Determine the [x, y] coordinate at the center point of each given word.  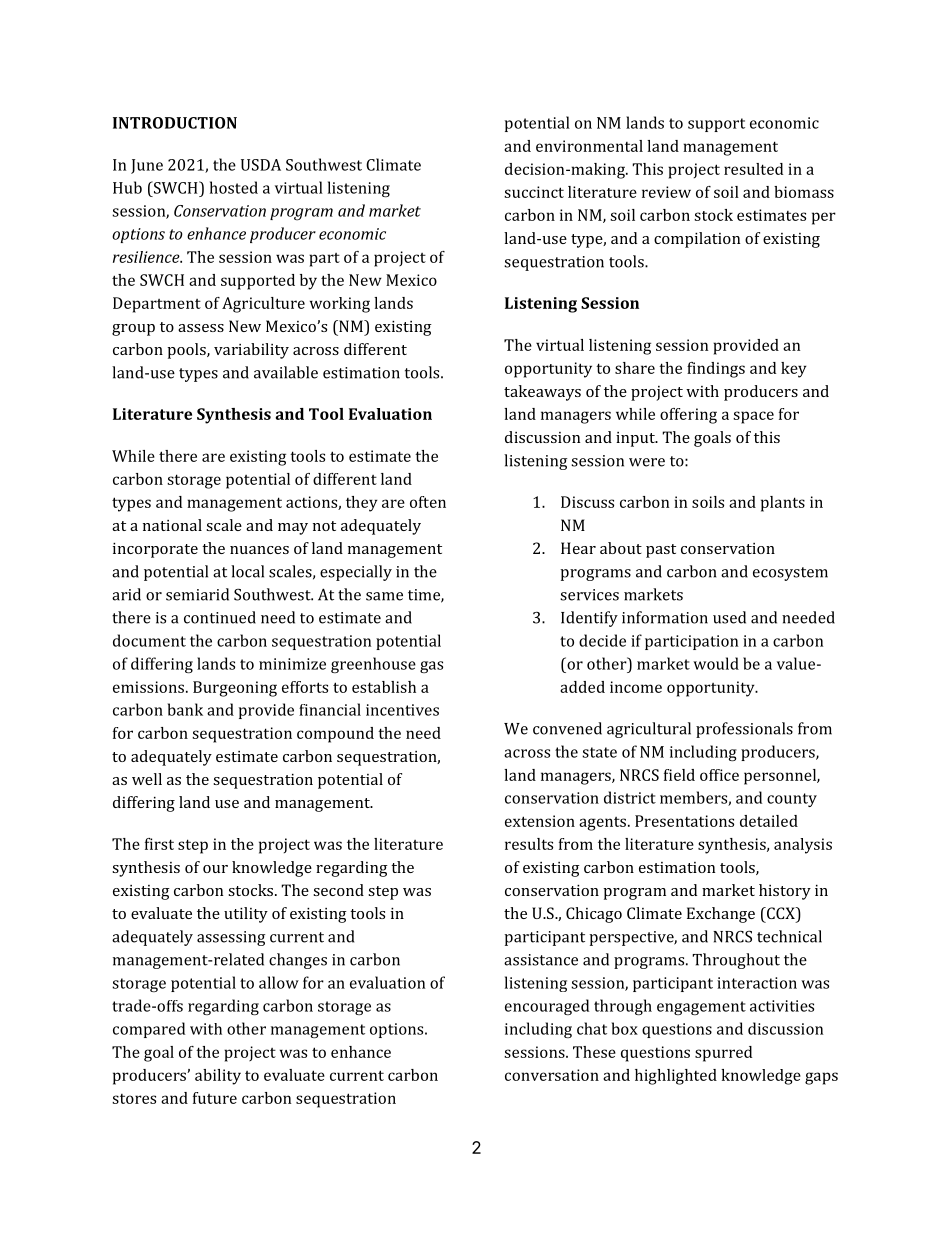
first [159, 844]
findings [716, 370]
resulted [753, 169]
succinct [534, 192]
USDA [261, 165]
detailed [769, 821]
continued [220, 617]
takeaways [542, 393]
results [529, 844]
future [215, 1098]
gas [431, 667]
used [729, 617]
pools [187, 351]
